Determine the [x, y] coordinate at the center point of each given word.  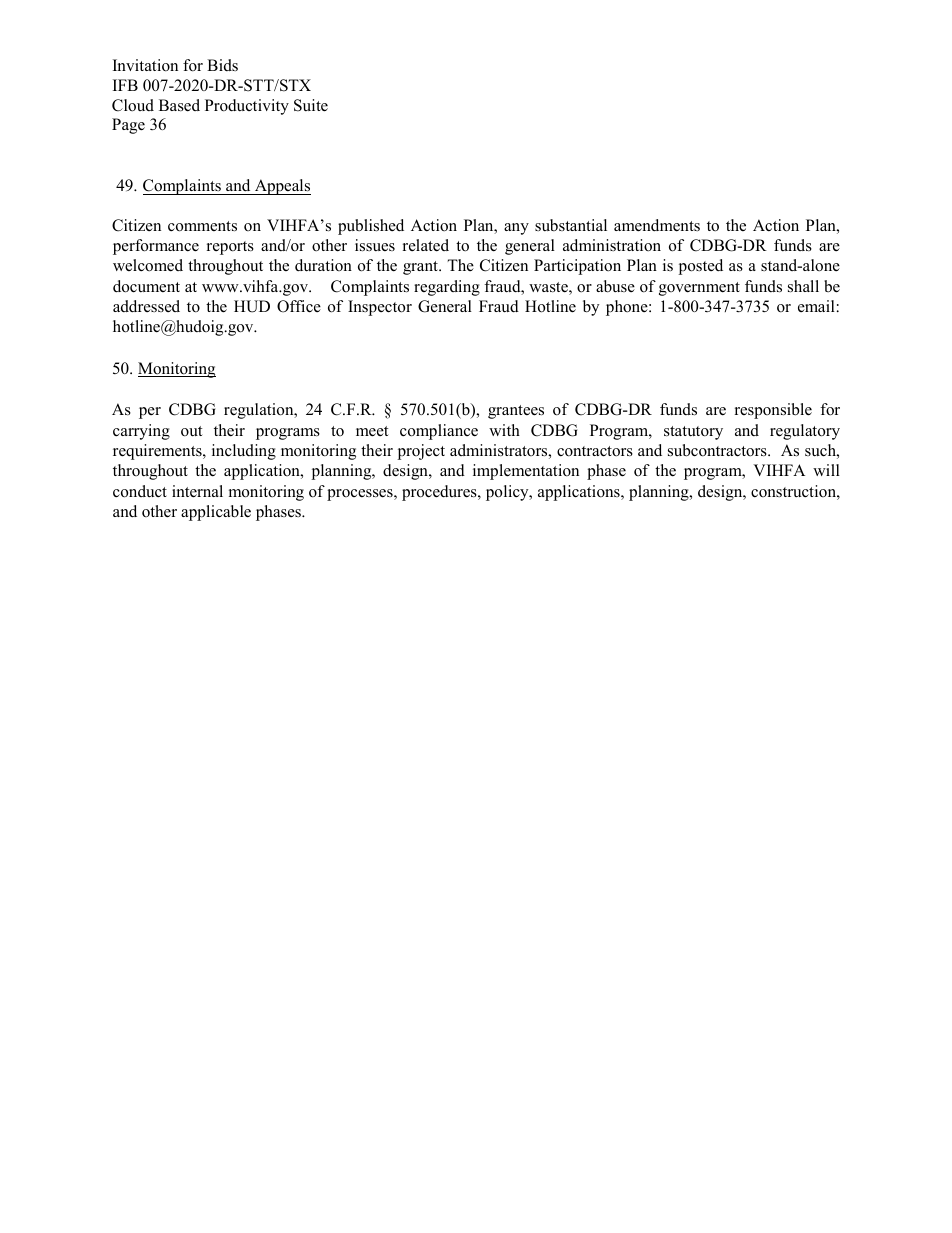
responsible [773, 411]
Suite [311, 105]
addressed [146, 306]
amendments [657, 225]
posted [700, 267]
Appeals [281, 187]
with [504, 430]
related [426, 245]
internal [197, 491]
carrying [141, 432]
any [516, 229]
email [816, 306]
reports [230, 248]
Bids [222, 65]
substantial [571, 225]
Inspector [380, 308]
